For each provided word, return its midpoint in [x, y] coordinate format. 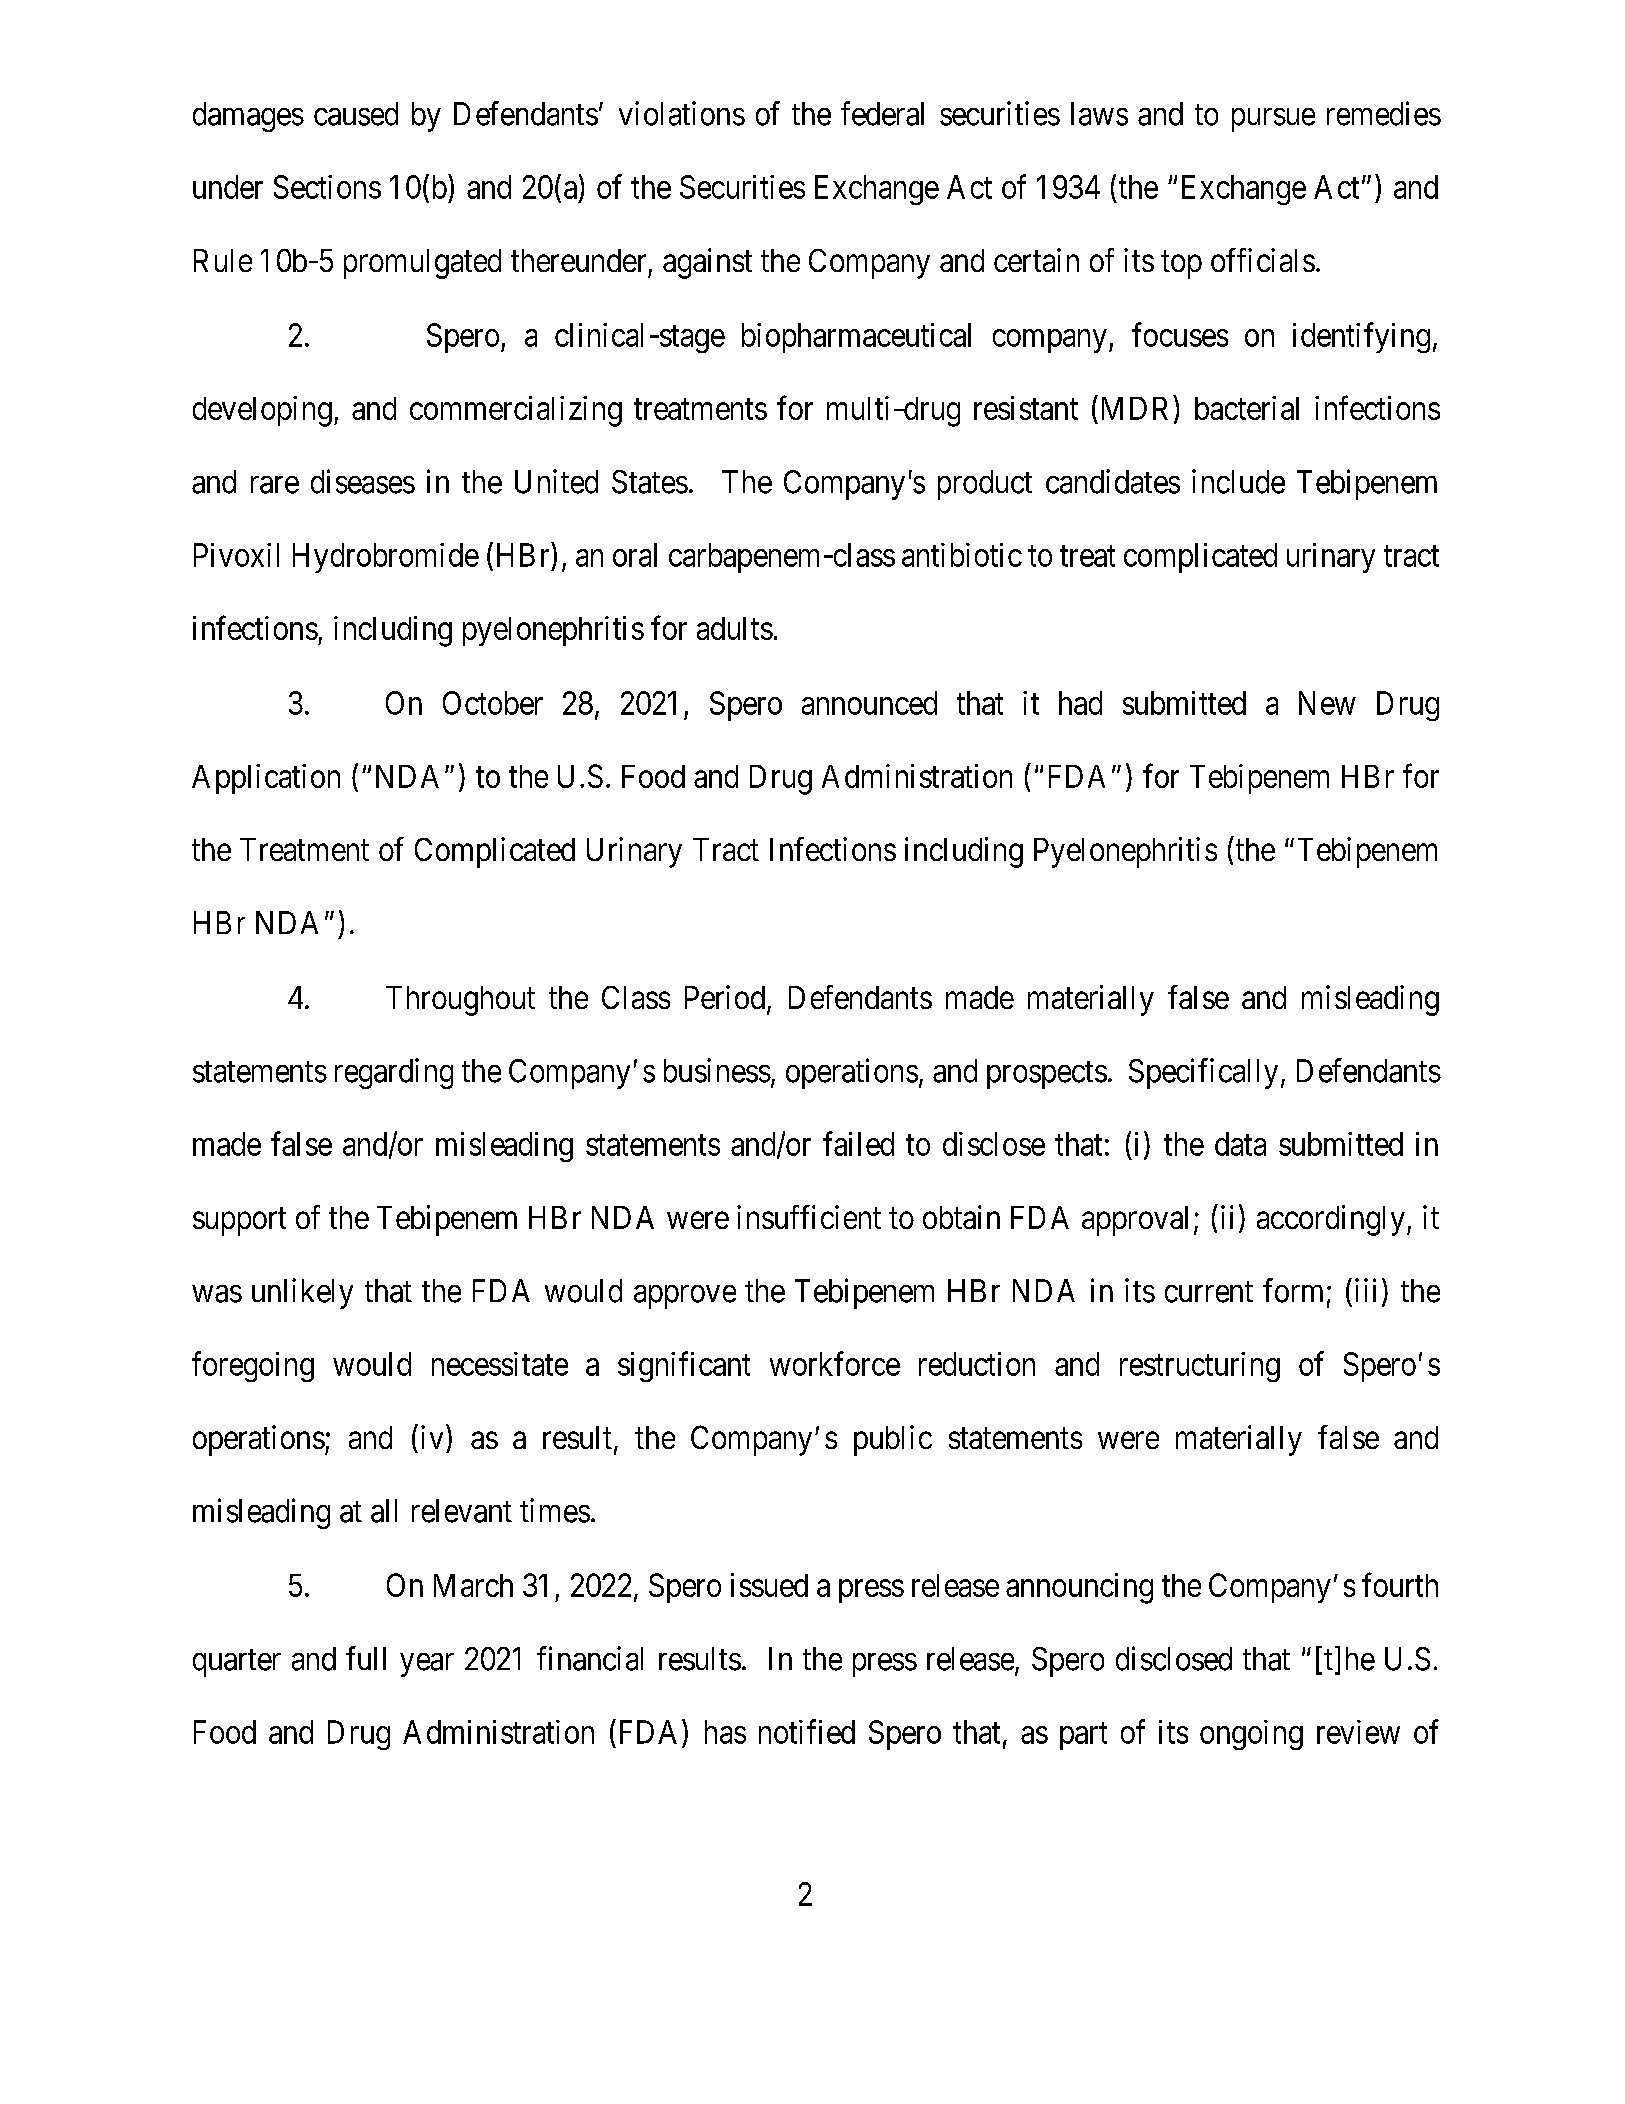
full [366, 1658]
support [239, 1222]
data [1240, 1144]
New [1327, 703]
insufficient [809, 1217]
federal [882, 113]
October [493, 703]
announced [869, 703]
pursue [1273, 120]
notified [807, 1731]
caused [356, 114]
